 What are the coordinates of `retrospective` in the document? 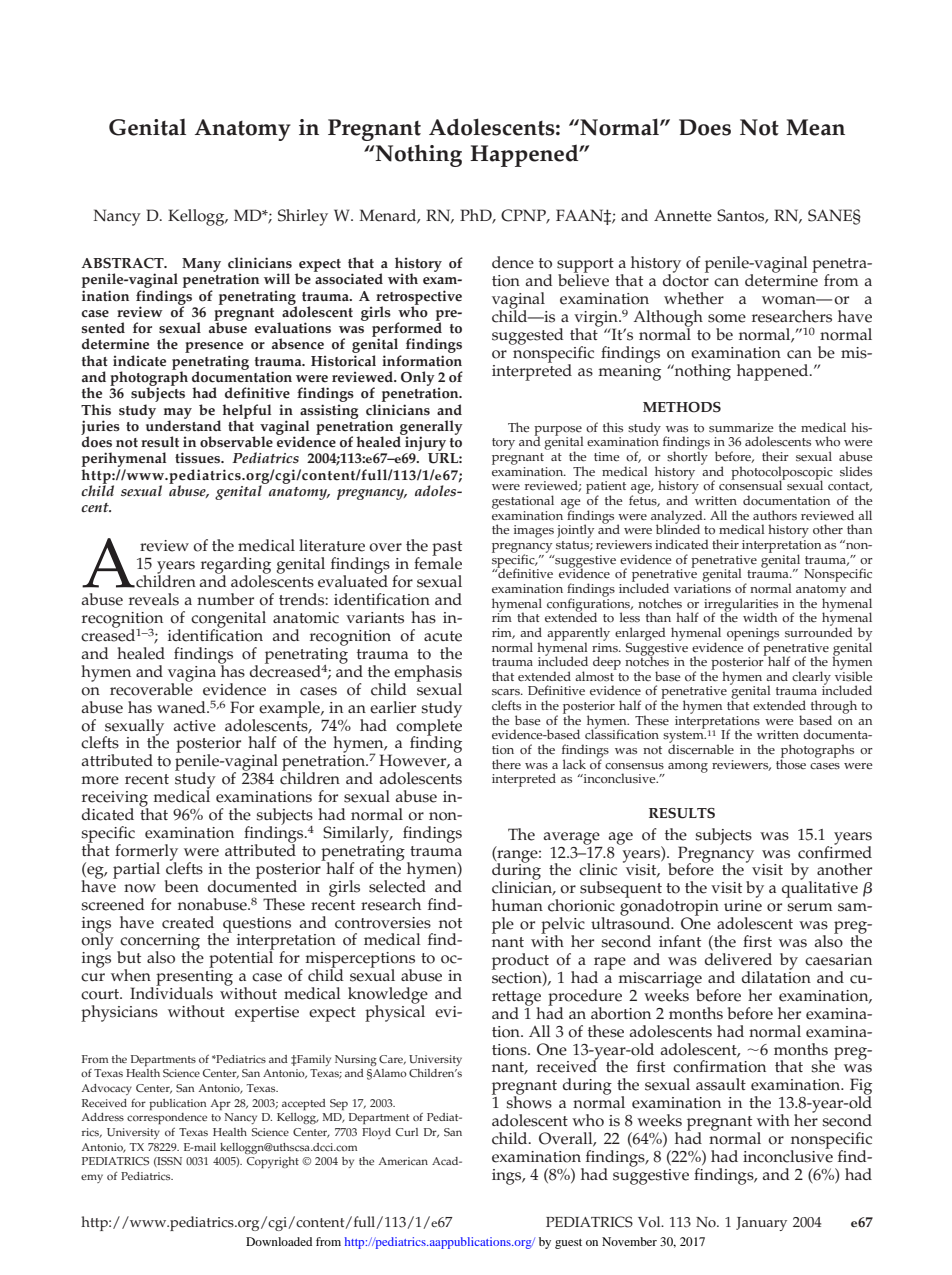 It's located at (419, 298).
